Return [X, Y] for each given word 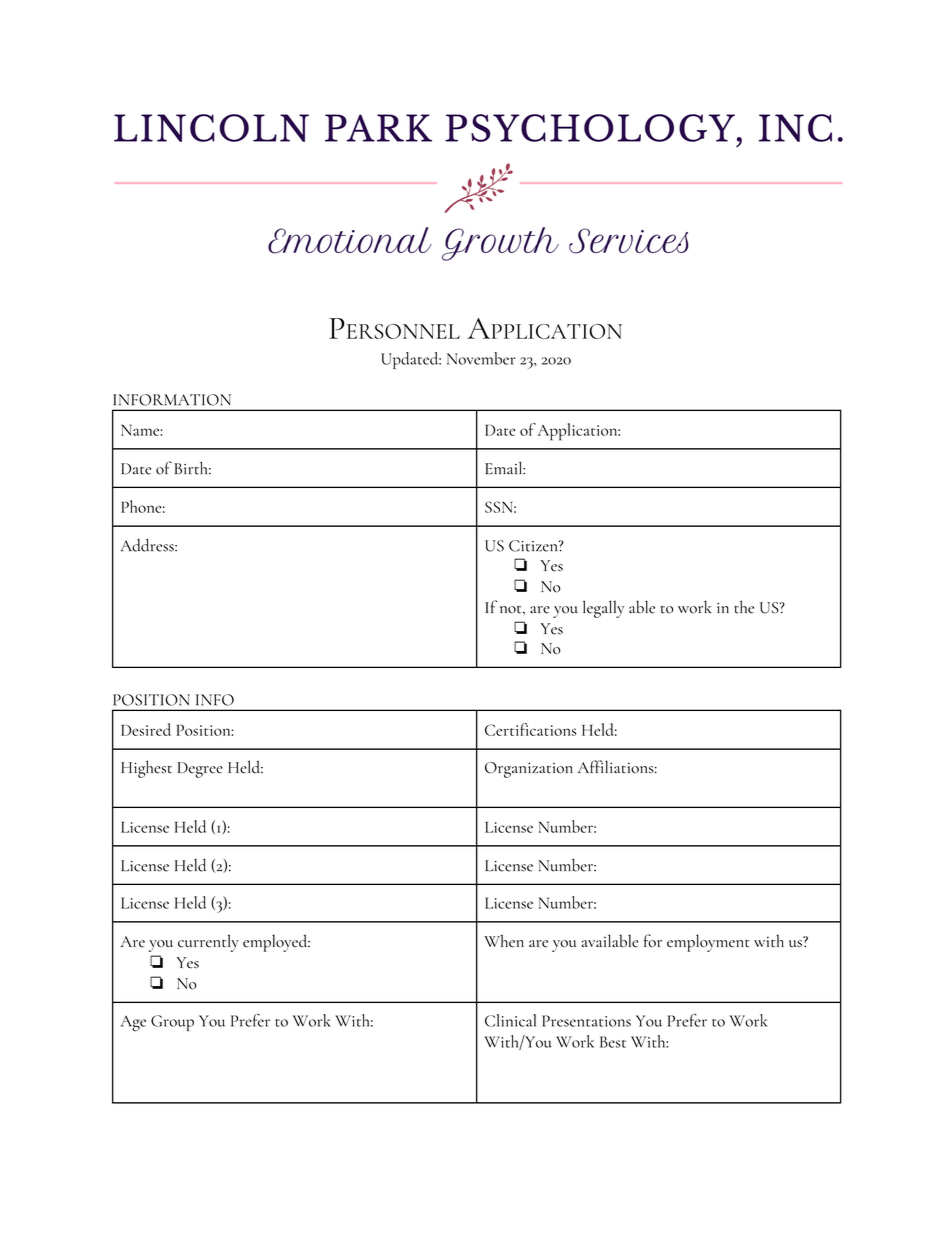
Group [172, 1023]
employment [708, 943]
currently [208, 943]
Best [613, 1042]
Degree [200, 770]
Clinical [510, 1020]
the [744, 607]
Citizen [534, 546]
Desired [146, 729]
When [504, 941]
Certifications [530, 729]
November [481, 358]
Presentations [586, 1021]
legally [603, 609]
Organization [529, 770]
